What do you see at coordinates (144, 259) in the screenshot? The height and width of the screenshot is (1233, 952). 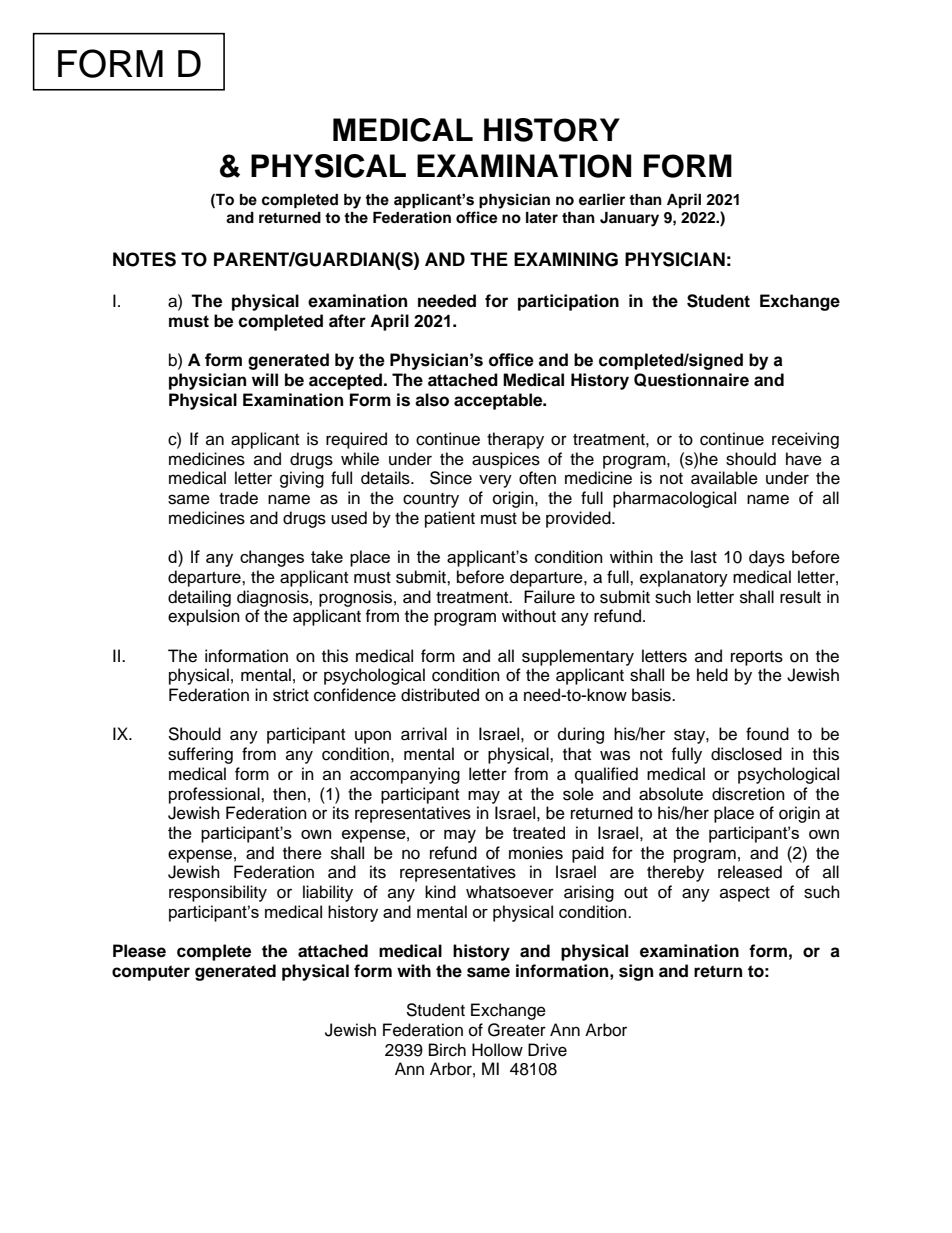 I see `NOTES` at bounding box center [144, 259].
